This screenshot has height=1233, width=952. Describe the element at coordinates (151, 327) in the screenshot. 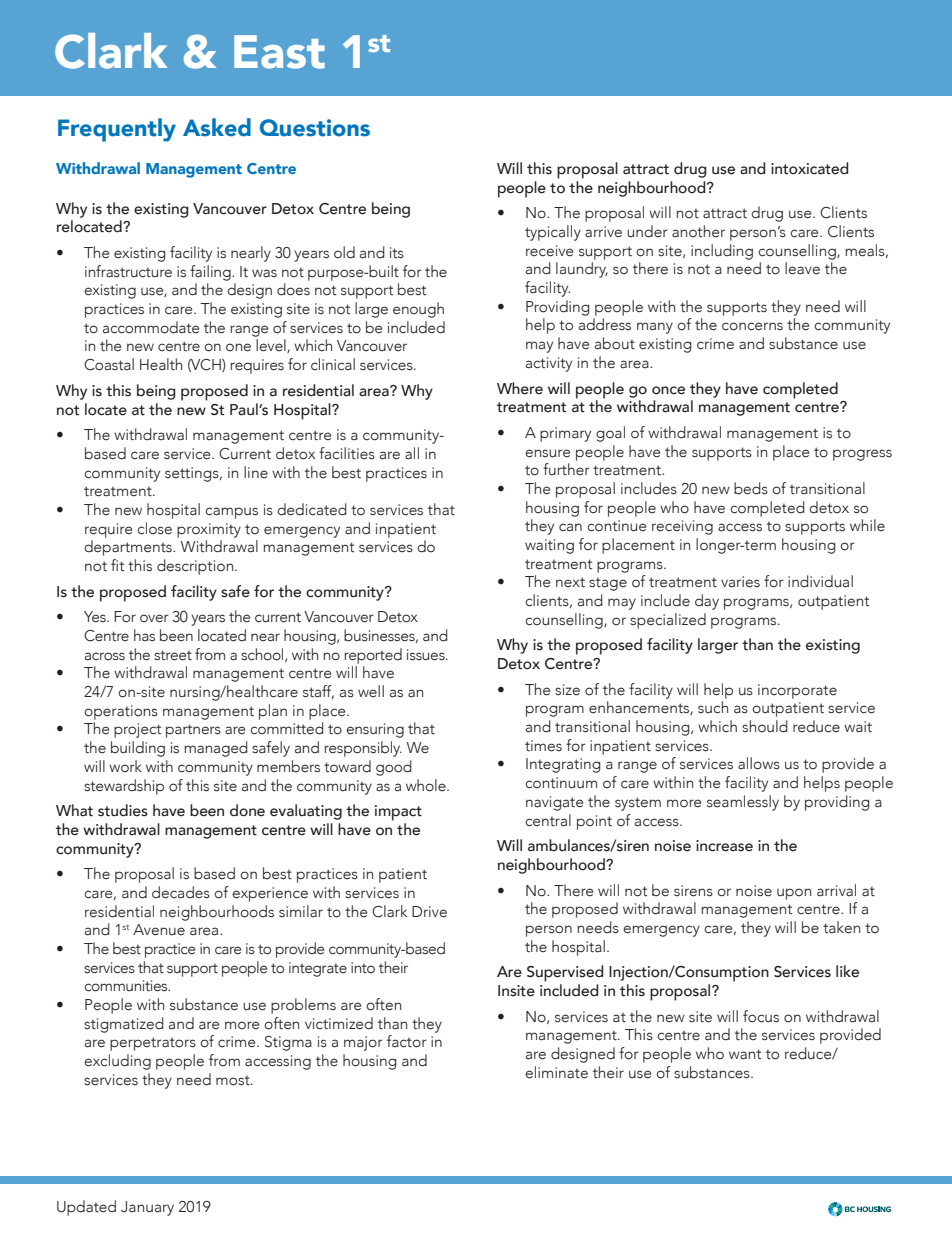

I see `accommodate` at that location.
